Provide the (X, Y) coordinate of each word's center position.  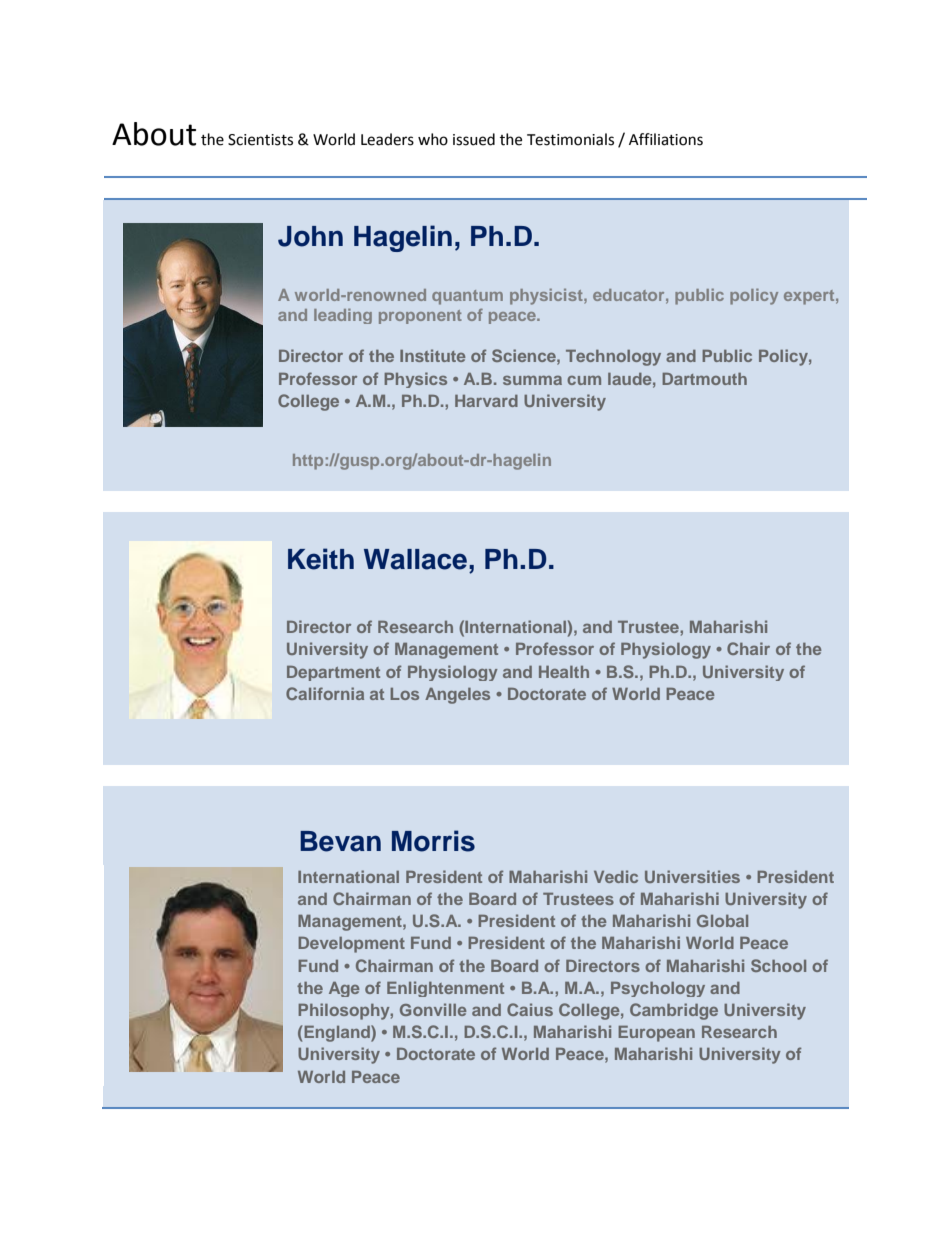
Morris (433, 841)
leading (343, 316)
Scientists (260, 140)
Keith (321, 559)
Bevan (340, 841)
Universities (692, 876)
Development (351, 945)
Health (564, 672)
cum (584, 380)
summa (532, 380)
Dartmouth (704, 379)
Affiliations (666, 139)
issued (474, 139)
